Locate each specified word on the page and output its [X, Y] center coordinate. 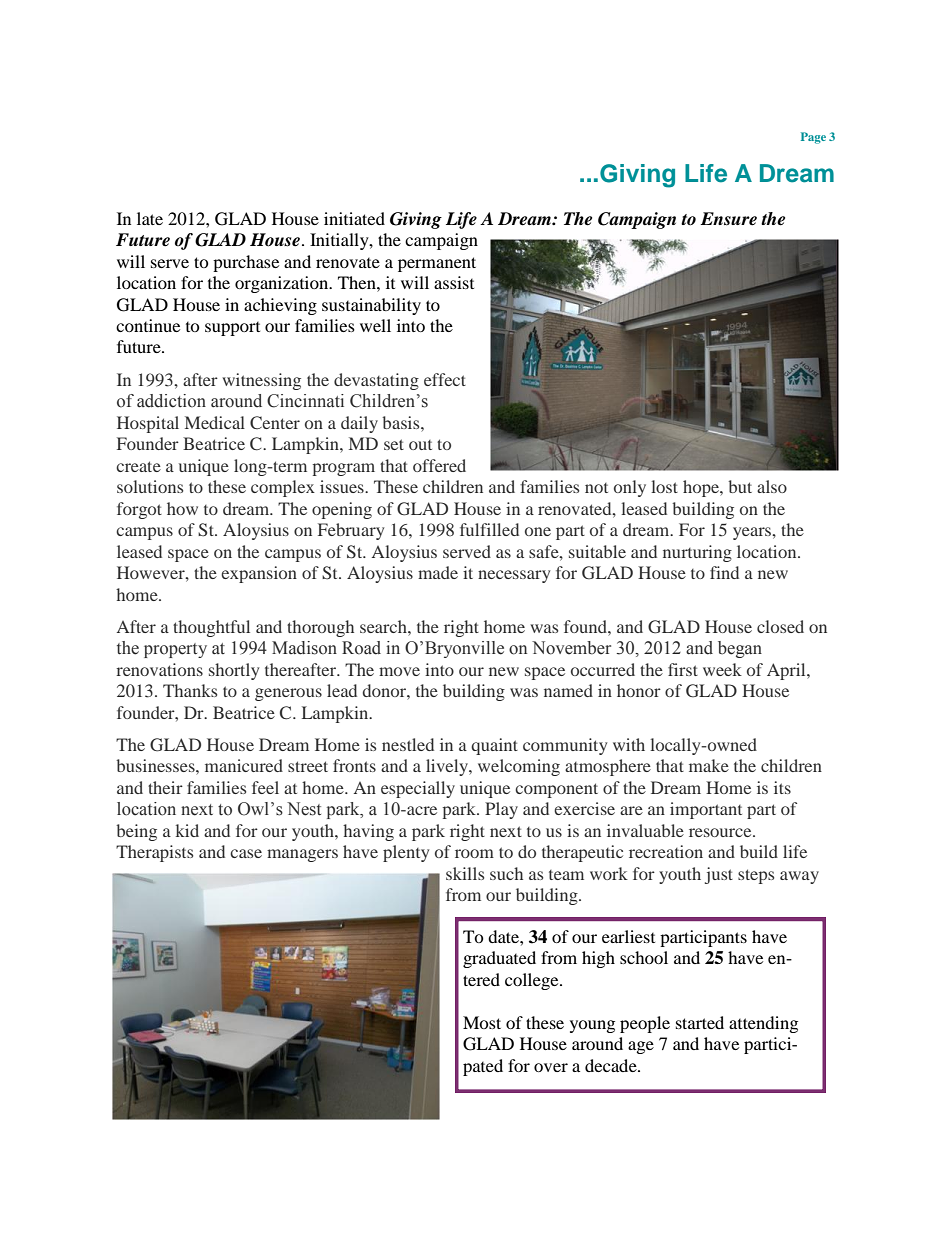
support [232, 329]
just [719, 875]
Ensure [729, 219]
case [246, 853]
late [150, 218]
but [740, 486]
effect [445, 379]
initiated [354, 218]
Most [482, 1022]
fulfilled [489, 529]
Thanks [190, 690]
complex [283, 488]
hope [702, 488]
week [722, 669]
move [399, 671]
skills [465, 873]
